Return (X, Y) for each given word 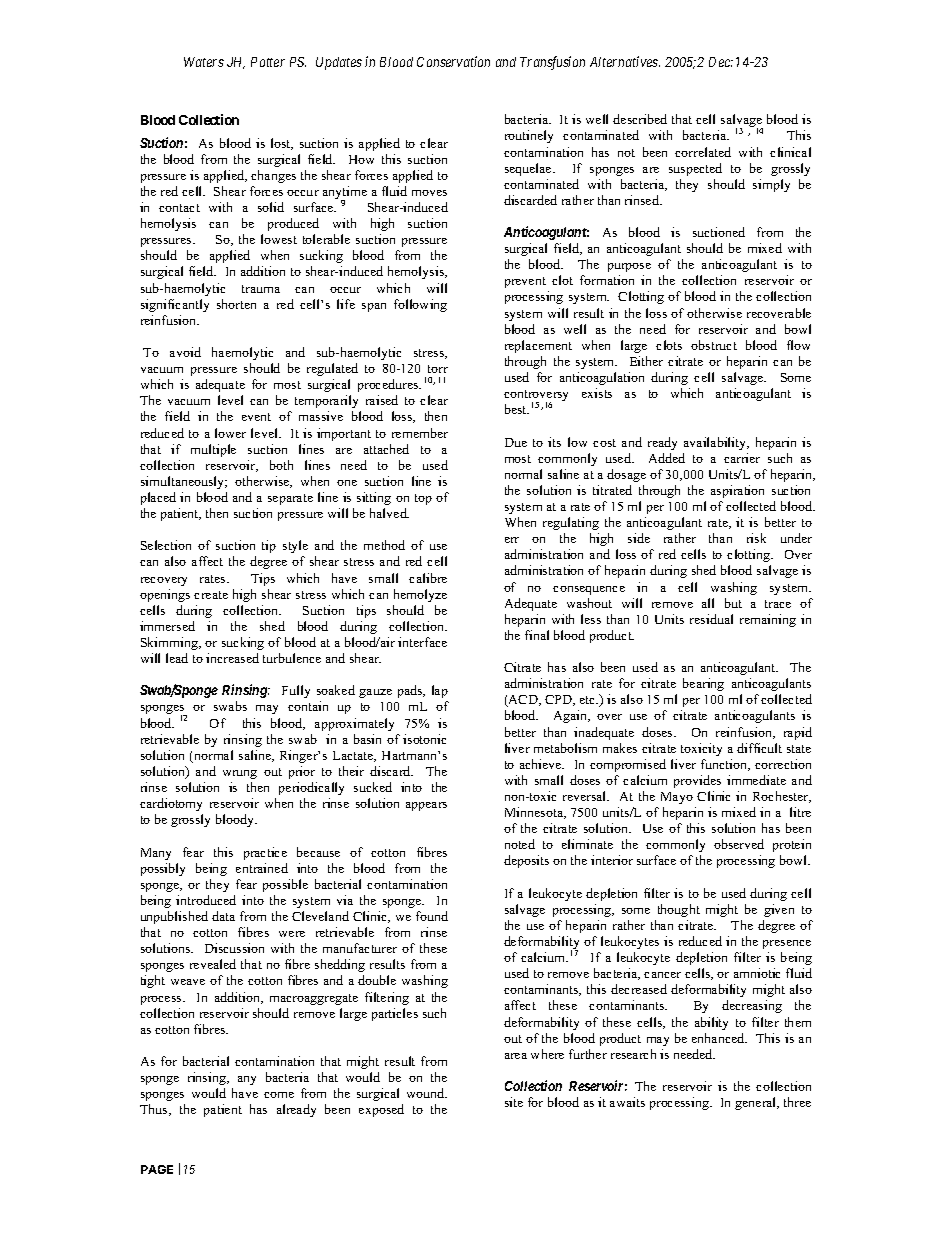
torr (438, 369)
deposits (526, 861)
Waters (204, 62)
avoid (185, 352)
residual (711, 619)
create (211, 595)
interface (422, 642)
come (279, 1095)
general (757, 1103)
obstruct (714, 345)
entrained (262, 868)
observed (739, 844)
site (514, 1102)
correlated (703, 152)
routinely (529, 136)
